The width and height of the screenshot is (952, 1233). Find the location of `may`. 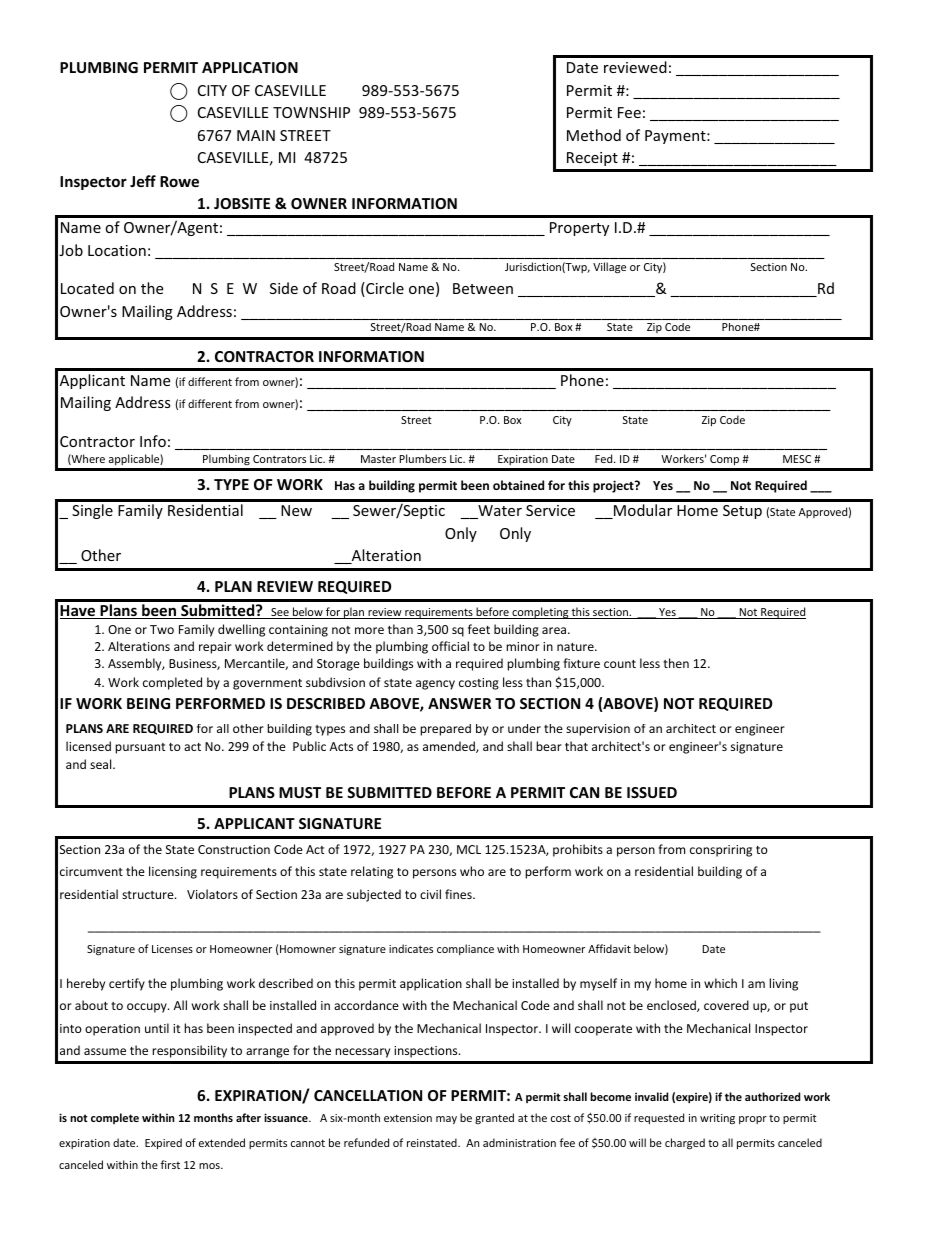

may is located at coordinates (446, 1120).
